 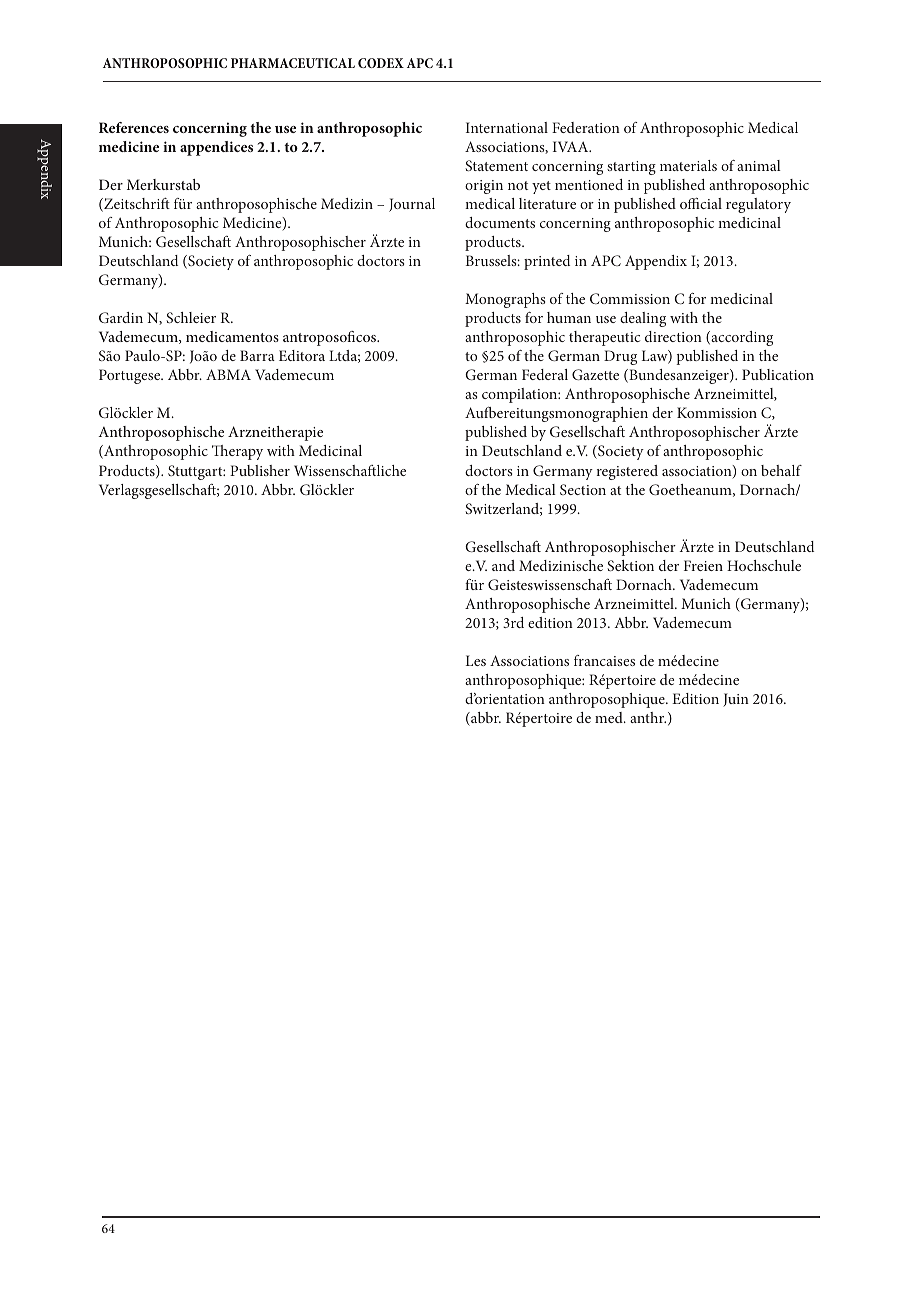 What do you see at coordinates (237, 452) in the page?
I see `Therapy` at bounding box center [237, 452].
